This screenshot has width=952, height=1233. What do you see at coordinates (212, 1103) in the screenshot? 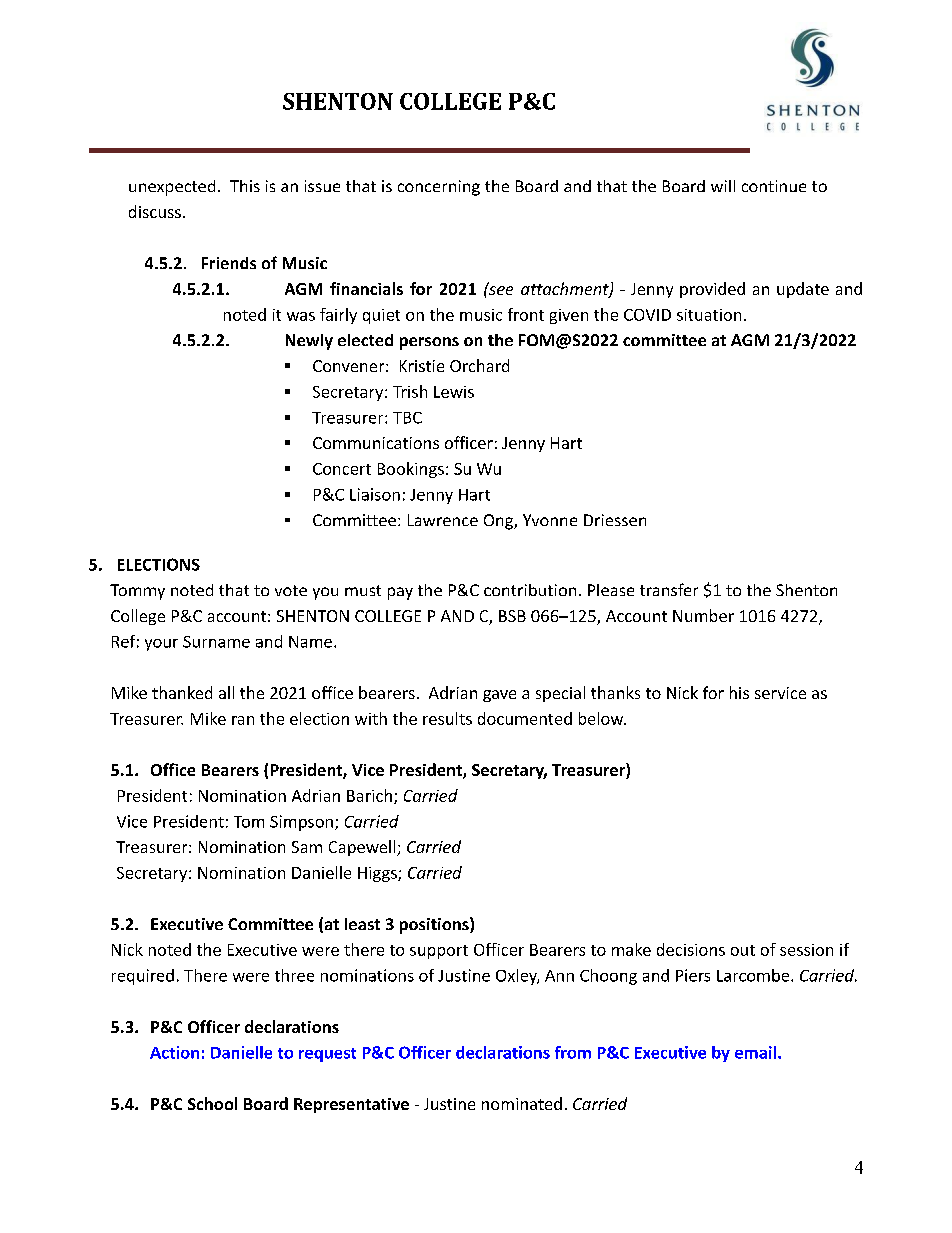
I see `School` at bounding box center [212, 1103].
